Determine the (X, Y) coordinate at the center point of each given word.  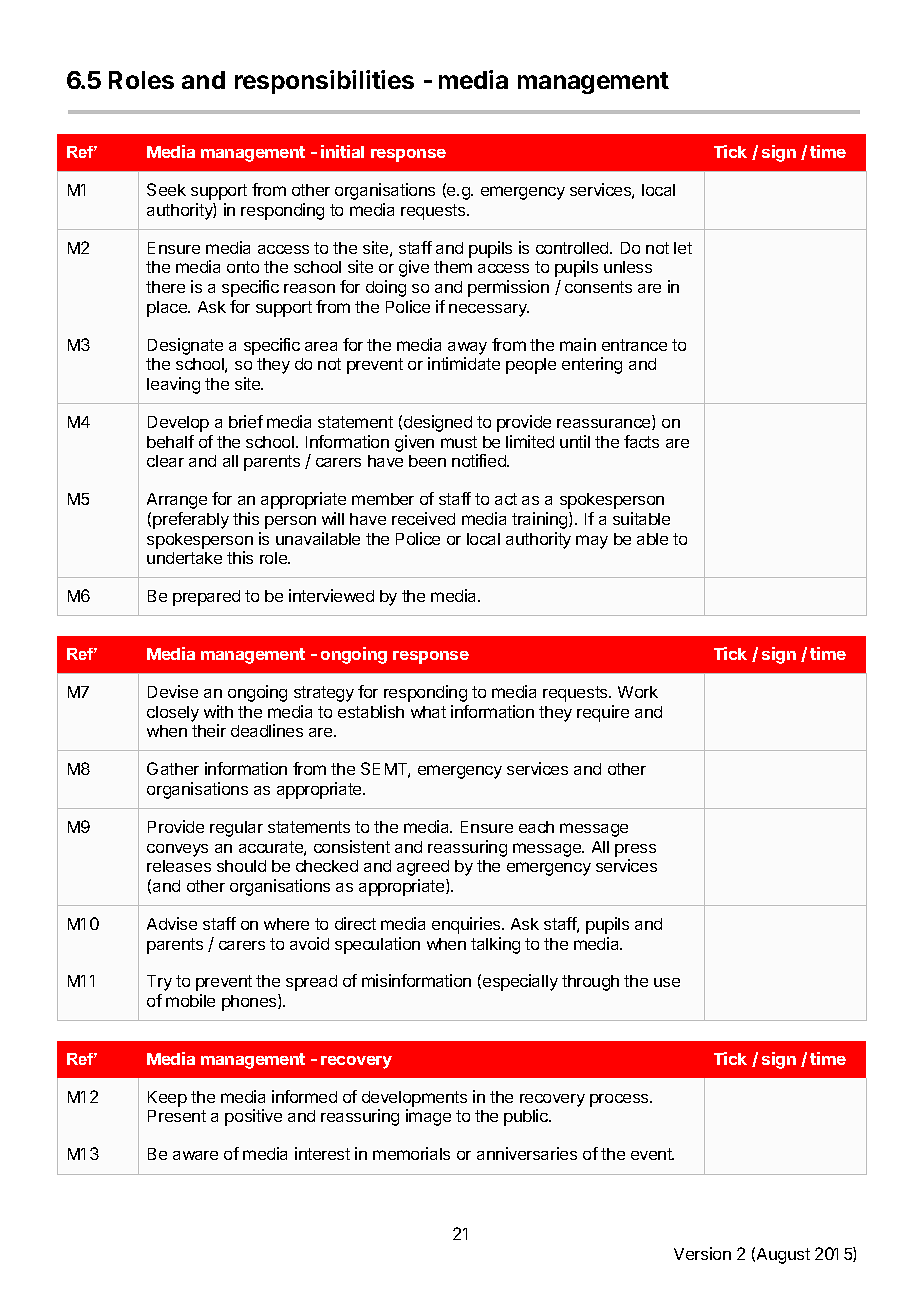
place (168, 309)
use (667, 982)
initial (342, 151)
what (428, 712)
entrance (634, 345)
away (467, 348)
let (683, 248)
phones (250, 1002)
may (592, 542)
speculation (377, 945)
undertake (184, 558)
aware (195, 1155)
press (635, 850)
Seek (166, 189)
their (209, 730)
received (423, 518)
